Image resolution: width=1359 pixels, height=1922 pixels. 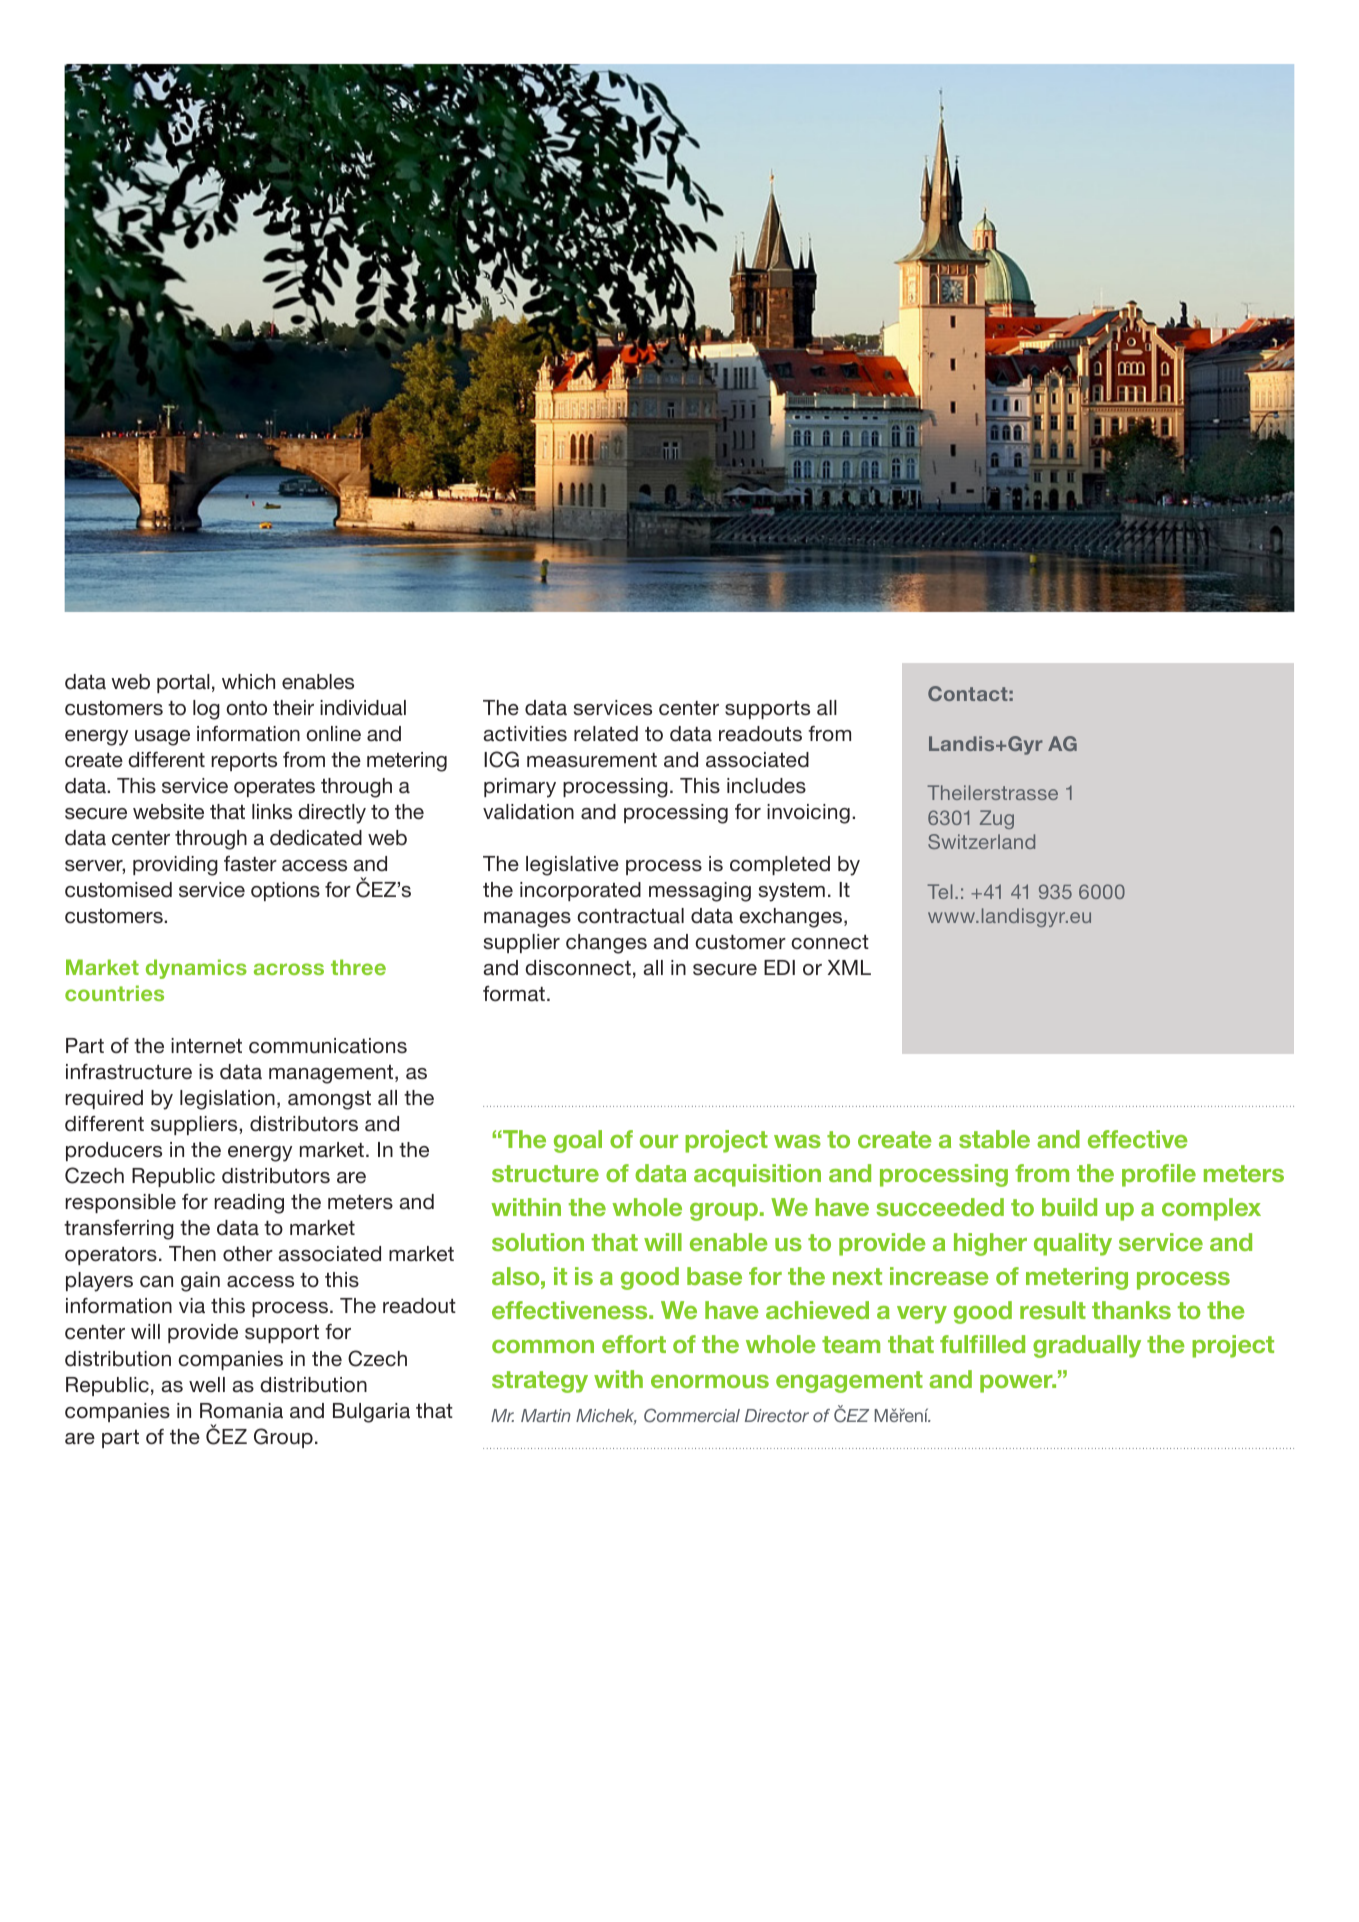 What do you see at coordinates (249, 1204) in the screenshot?
I see `reading` at bounding box center [249, 1204].
